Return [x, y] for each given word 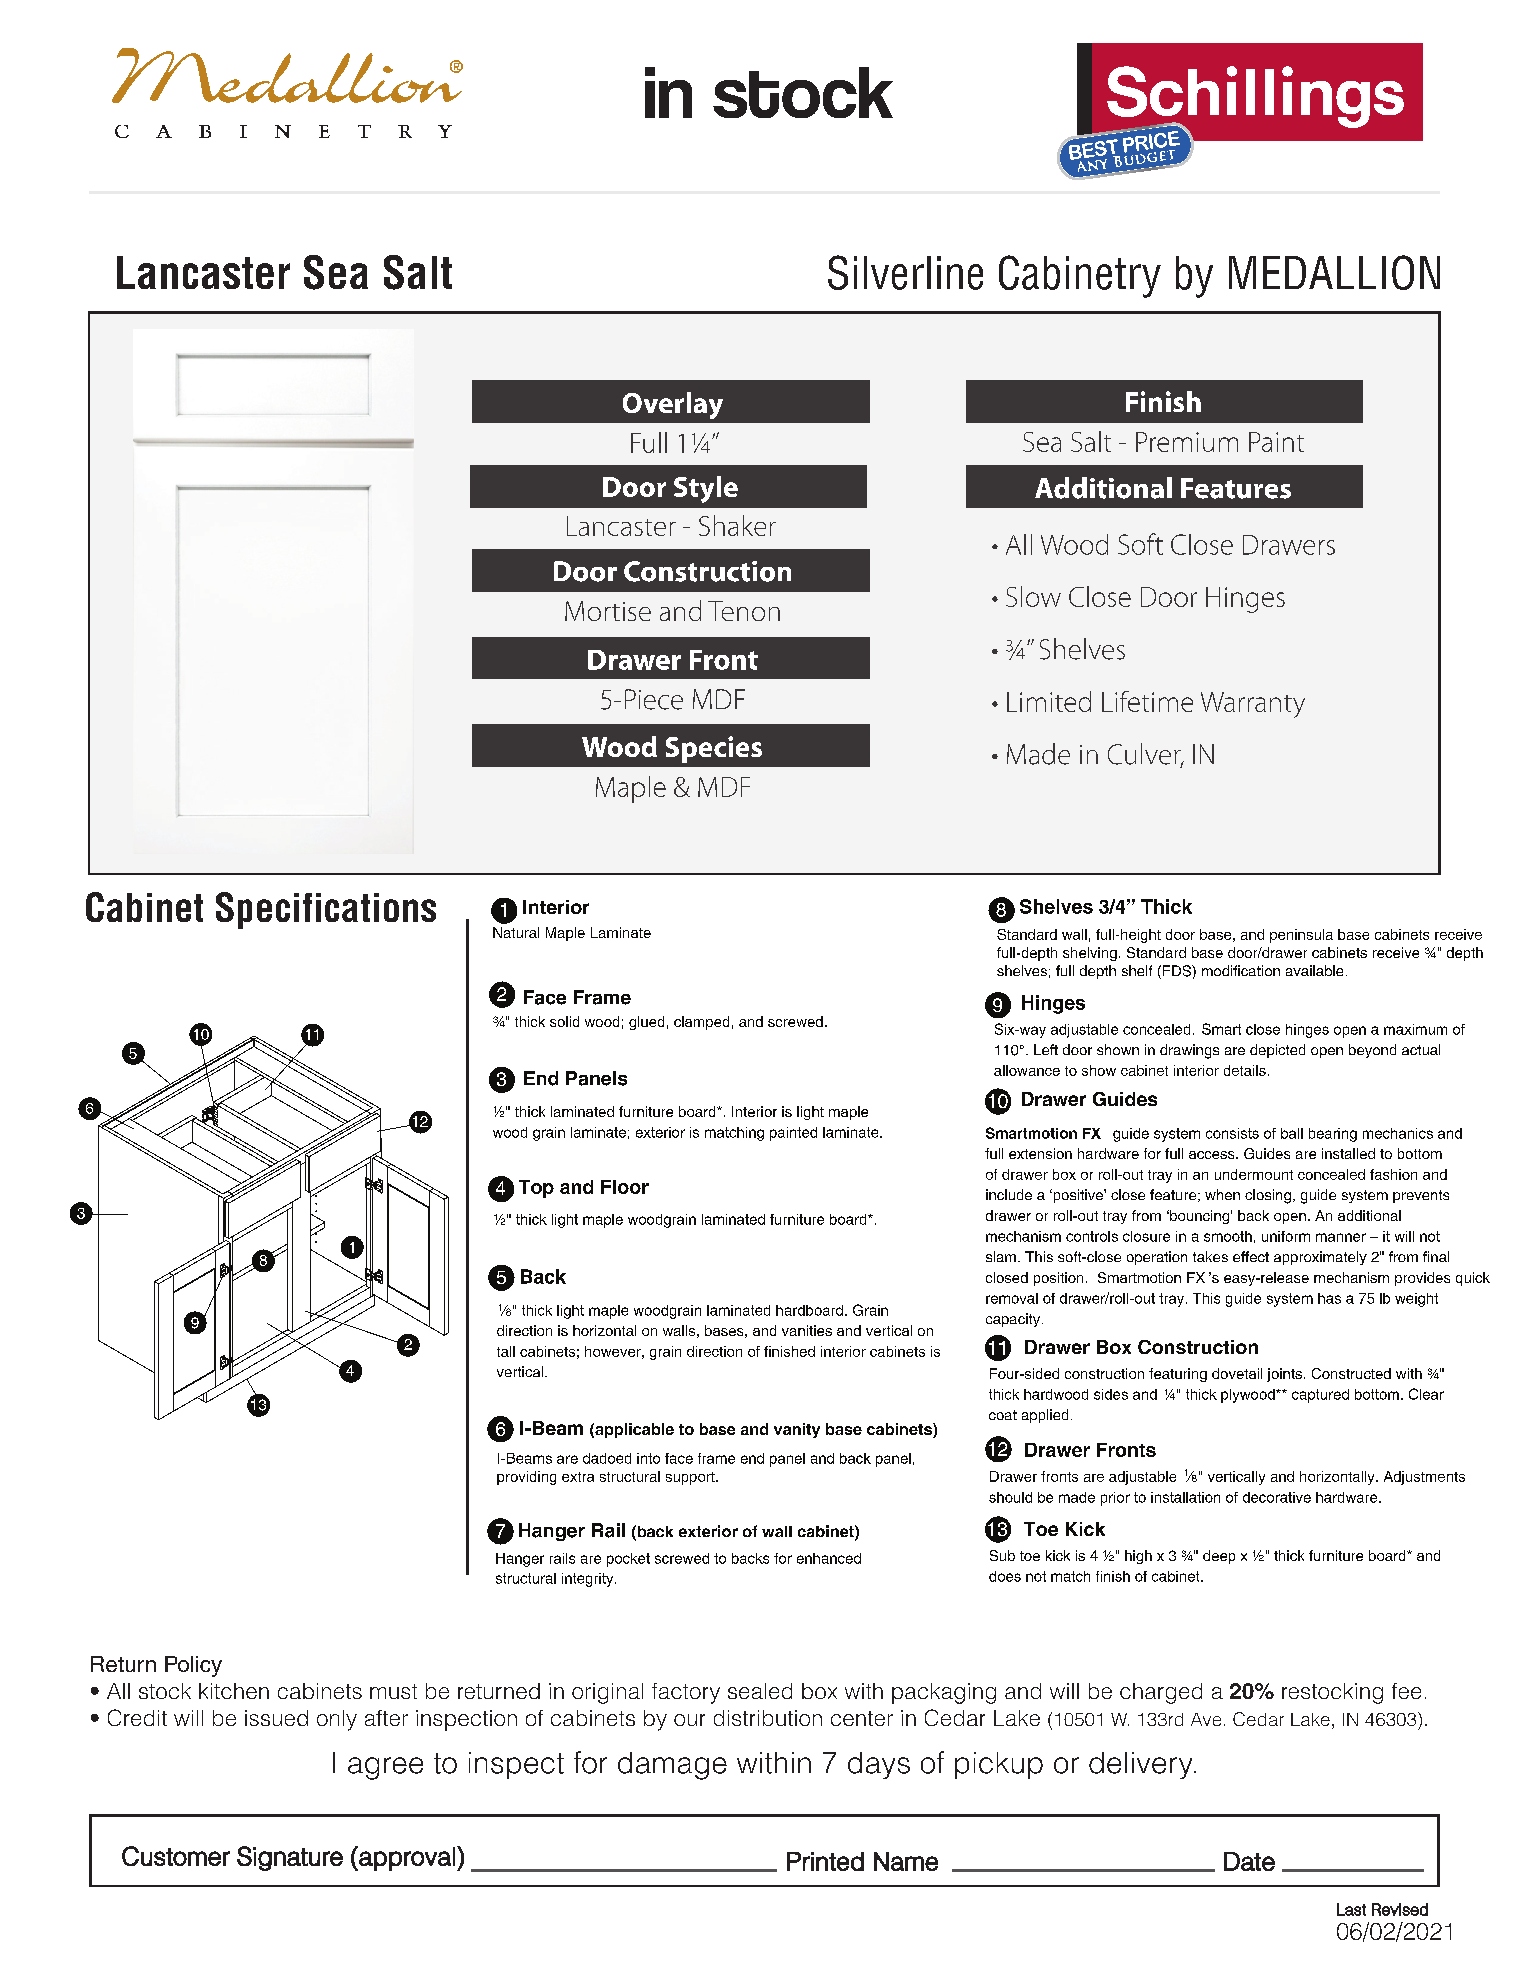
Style [706, 489]
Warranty [1253, 705]
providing [526, 1478]
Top [536, 1189]
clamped [701, 1023]
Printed [825, 1861]
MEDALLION [1334, 272]
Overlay [673, 405]
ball [1292, 1133]
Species [714, 749]
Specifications [326, 910]
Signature [290, 1858]
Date [1249, 1861]
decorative [1277, 1497]
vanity [797, 1430]
